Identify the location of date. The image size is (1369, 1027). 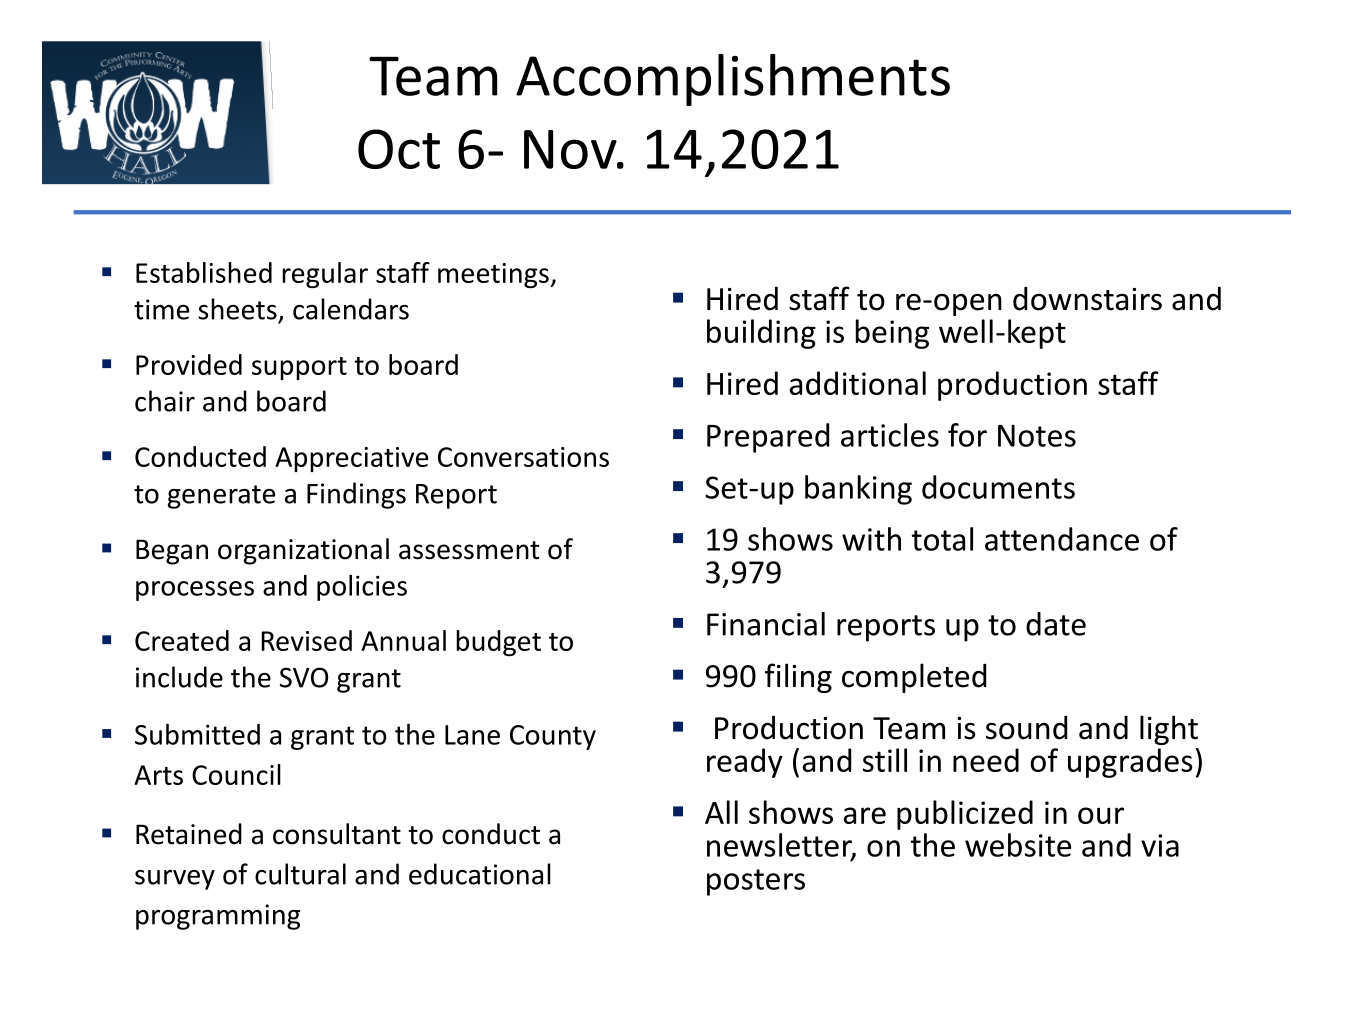
(1056, 624).
